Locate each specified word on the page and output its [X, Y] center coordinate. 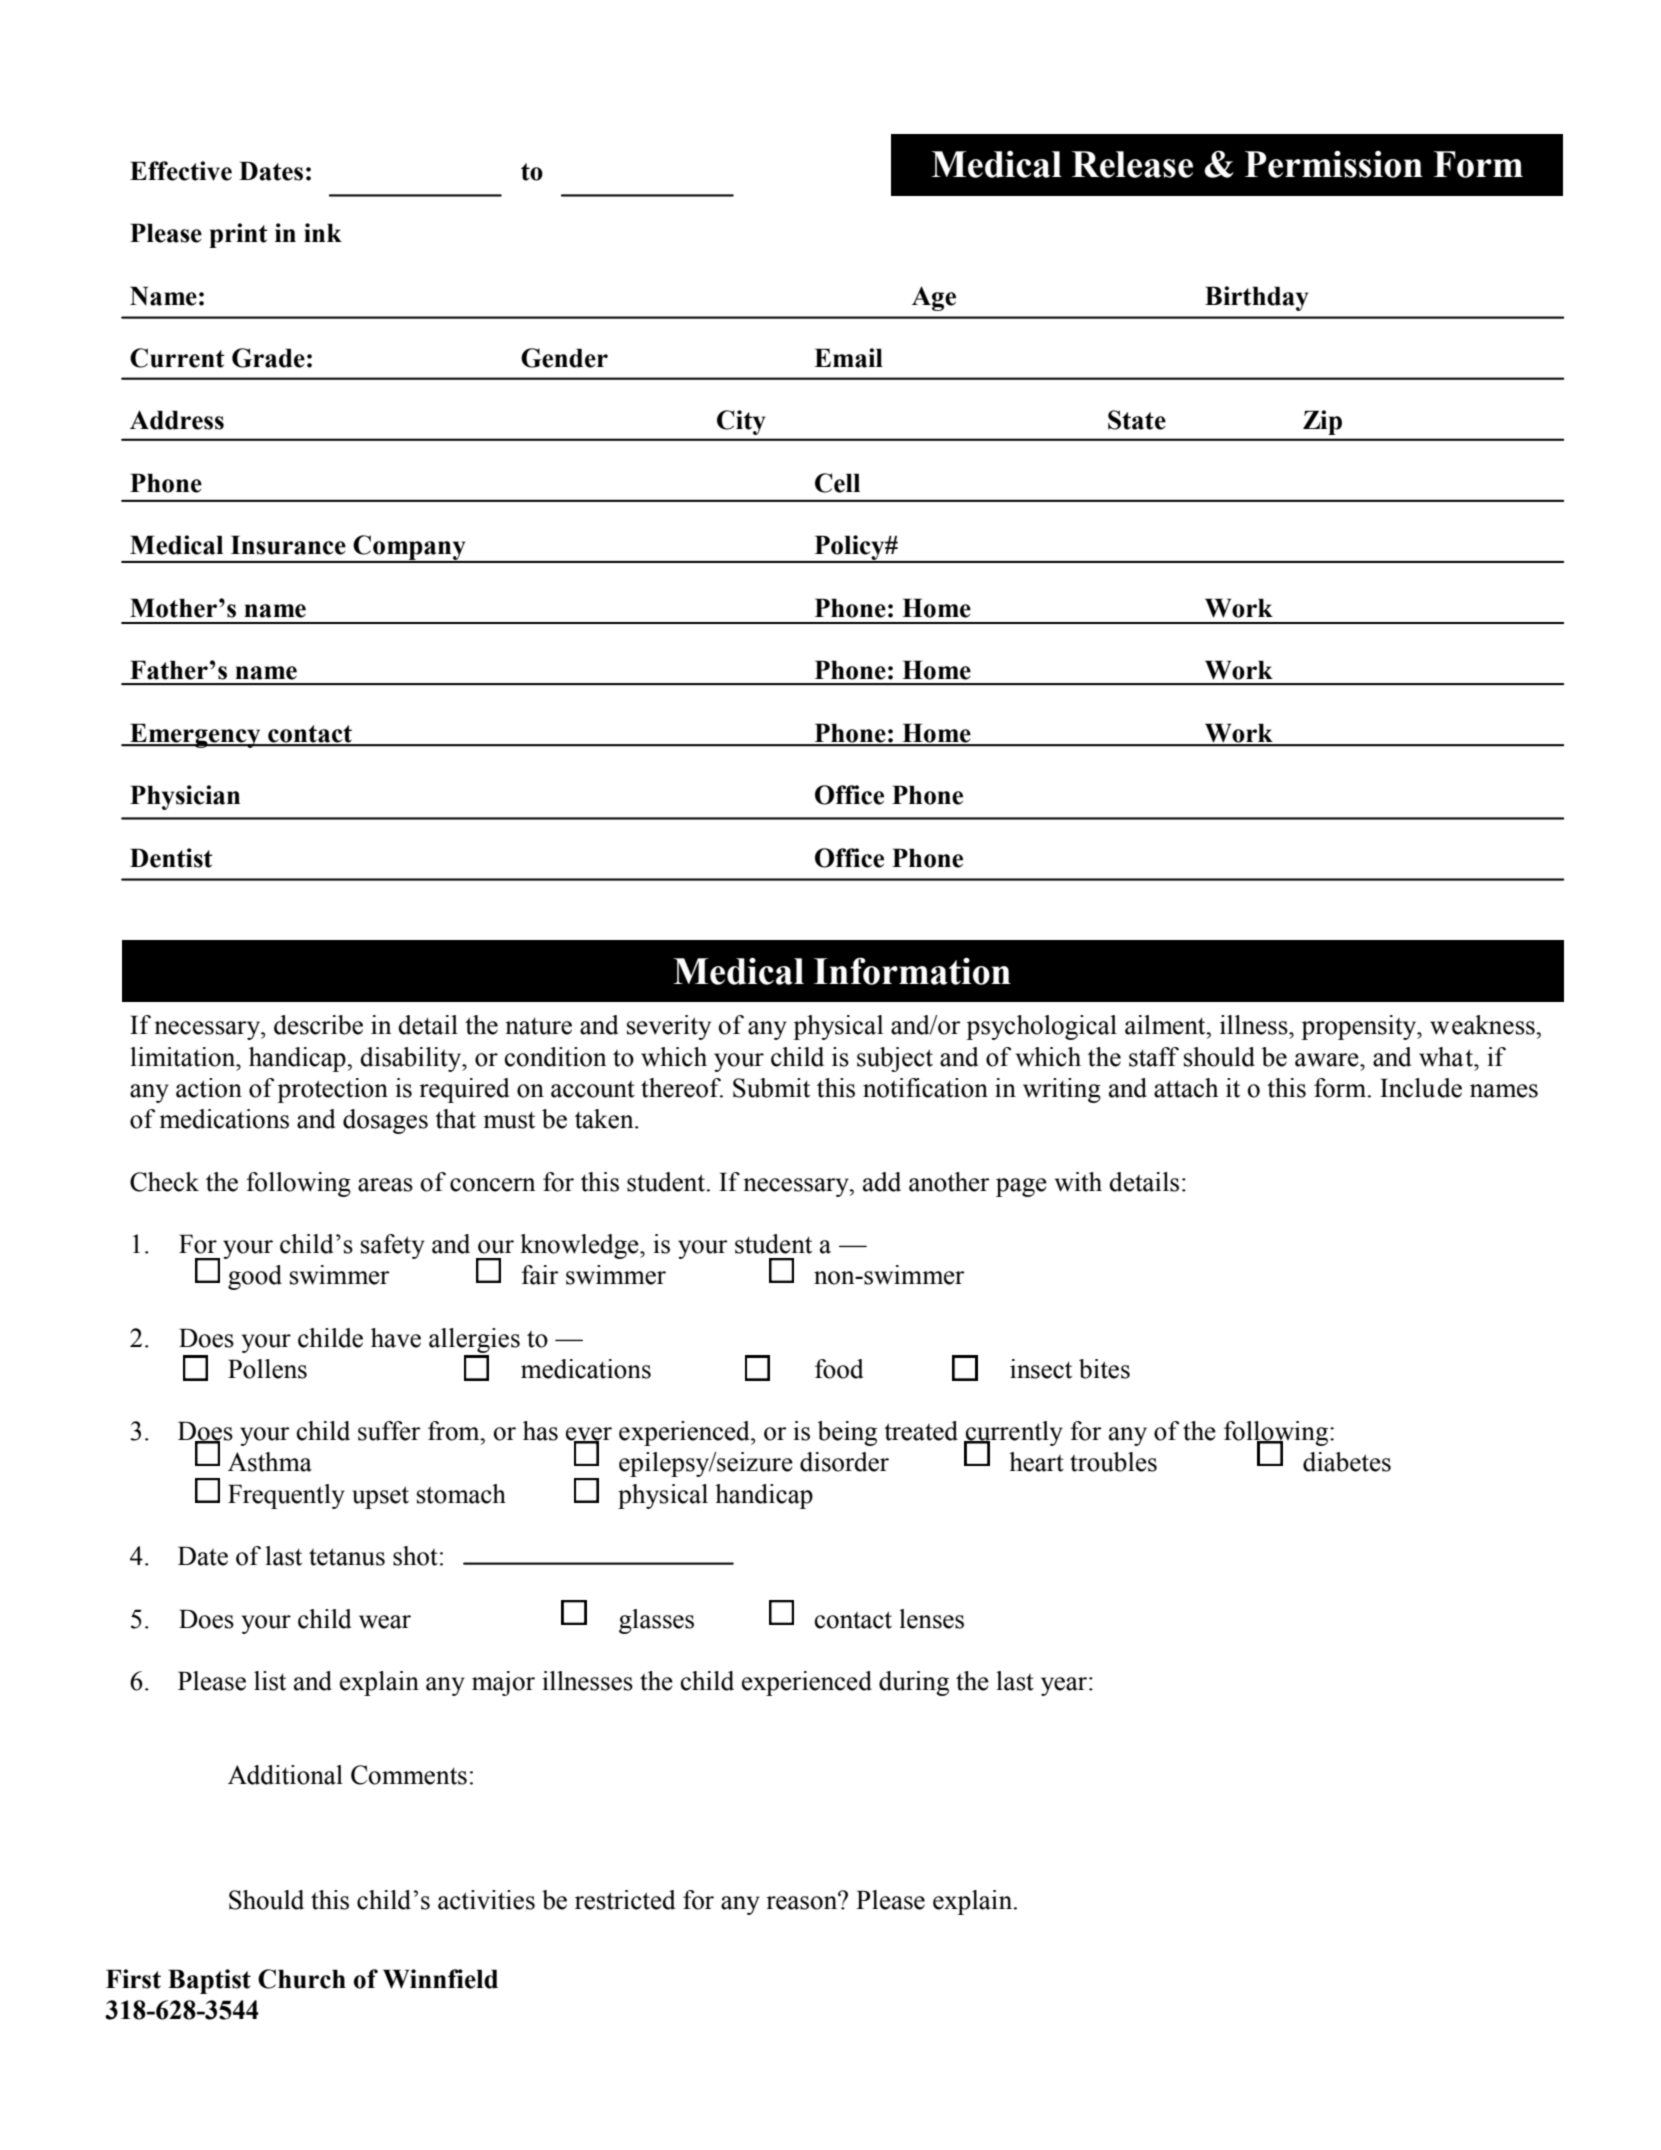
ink [323, 232]
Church [302, 1979]
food [839, 1369]
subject [895, 1059]
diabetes [1347, 1462]
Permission [1334, 164]
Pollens [267, 1369]
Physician [185, 797]
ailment [1166, 1025]
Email [848, 358]
